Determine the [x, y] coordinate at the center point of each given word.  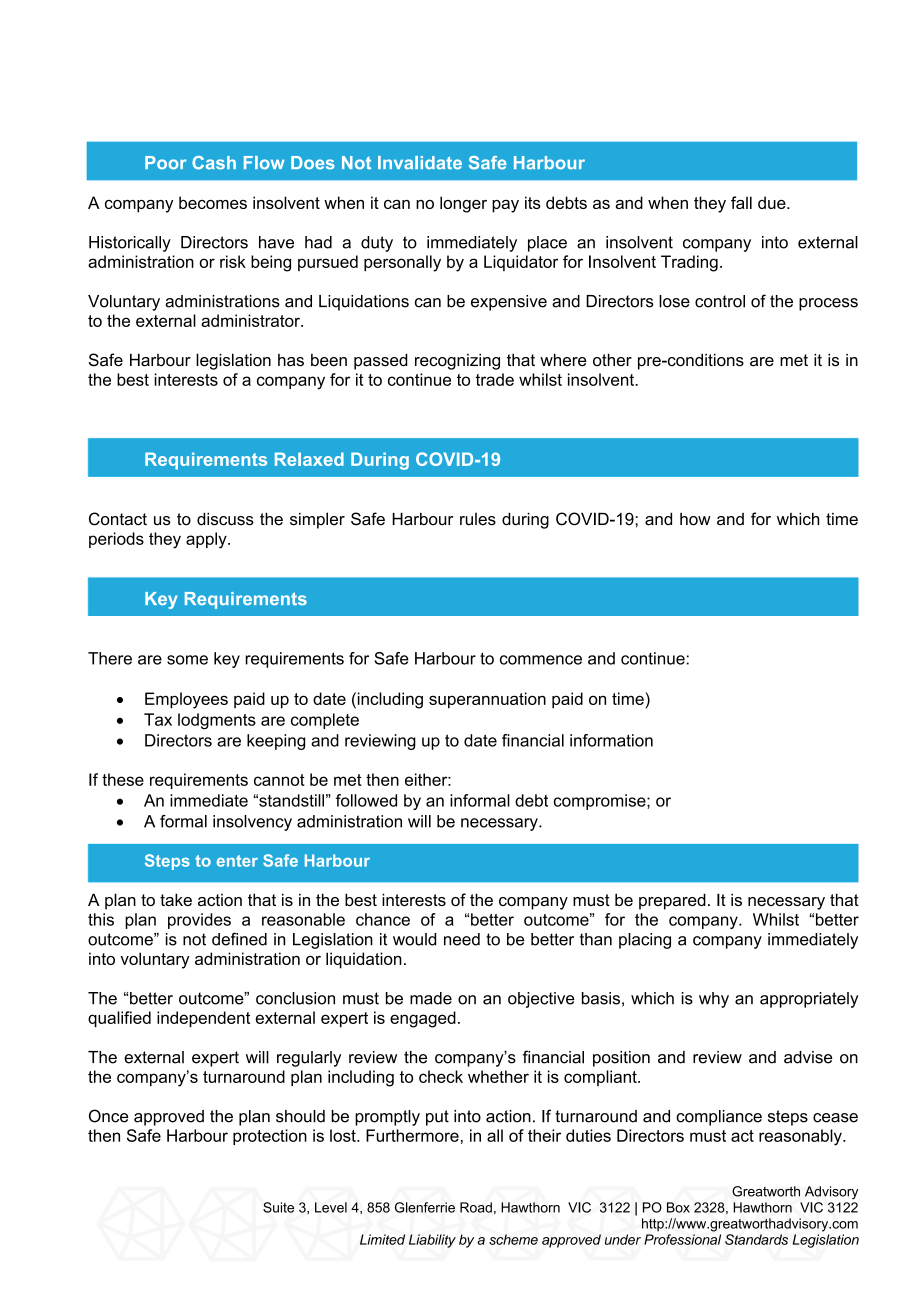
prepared [672, 901]
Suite [278, 1207]
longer [463, 204]
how [695, 519]
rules [478, 519]
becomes [213, 202]
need [462, 939]
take [176, 899]
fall [741, 202]
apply [207, 540]
